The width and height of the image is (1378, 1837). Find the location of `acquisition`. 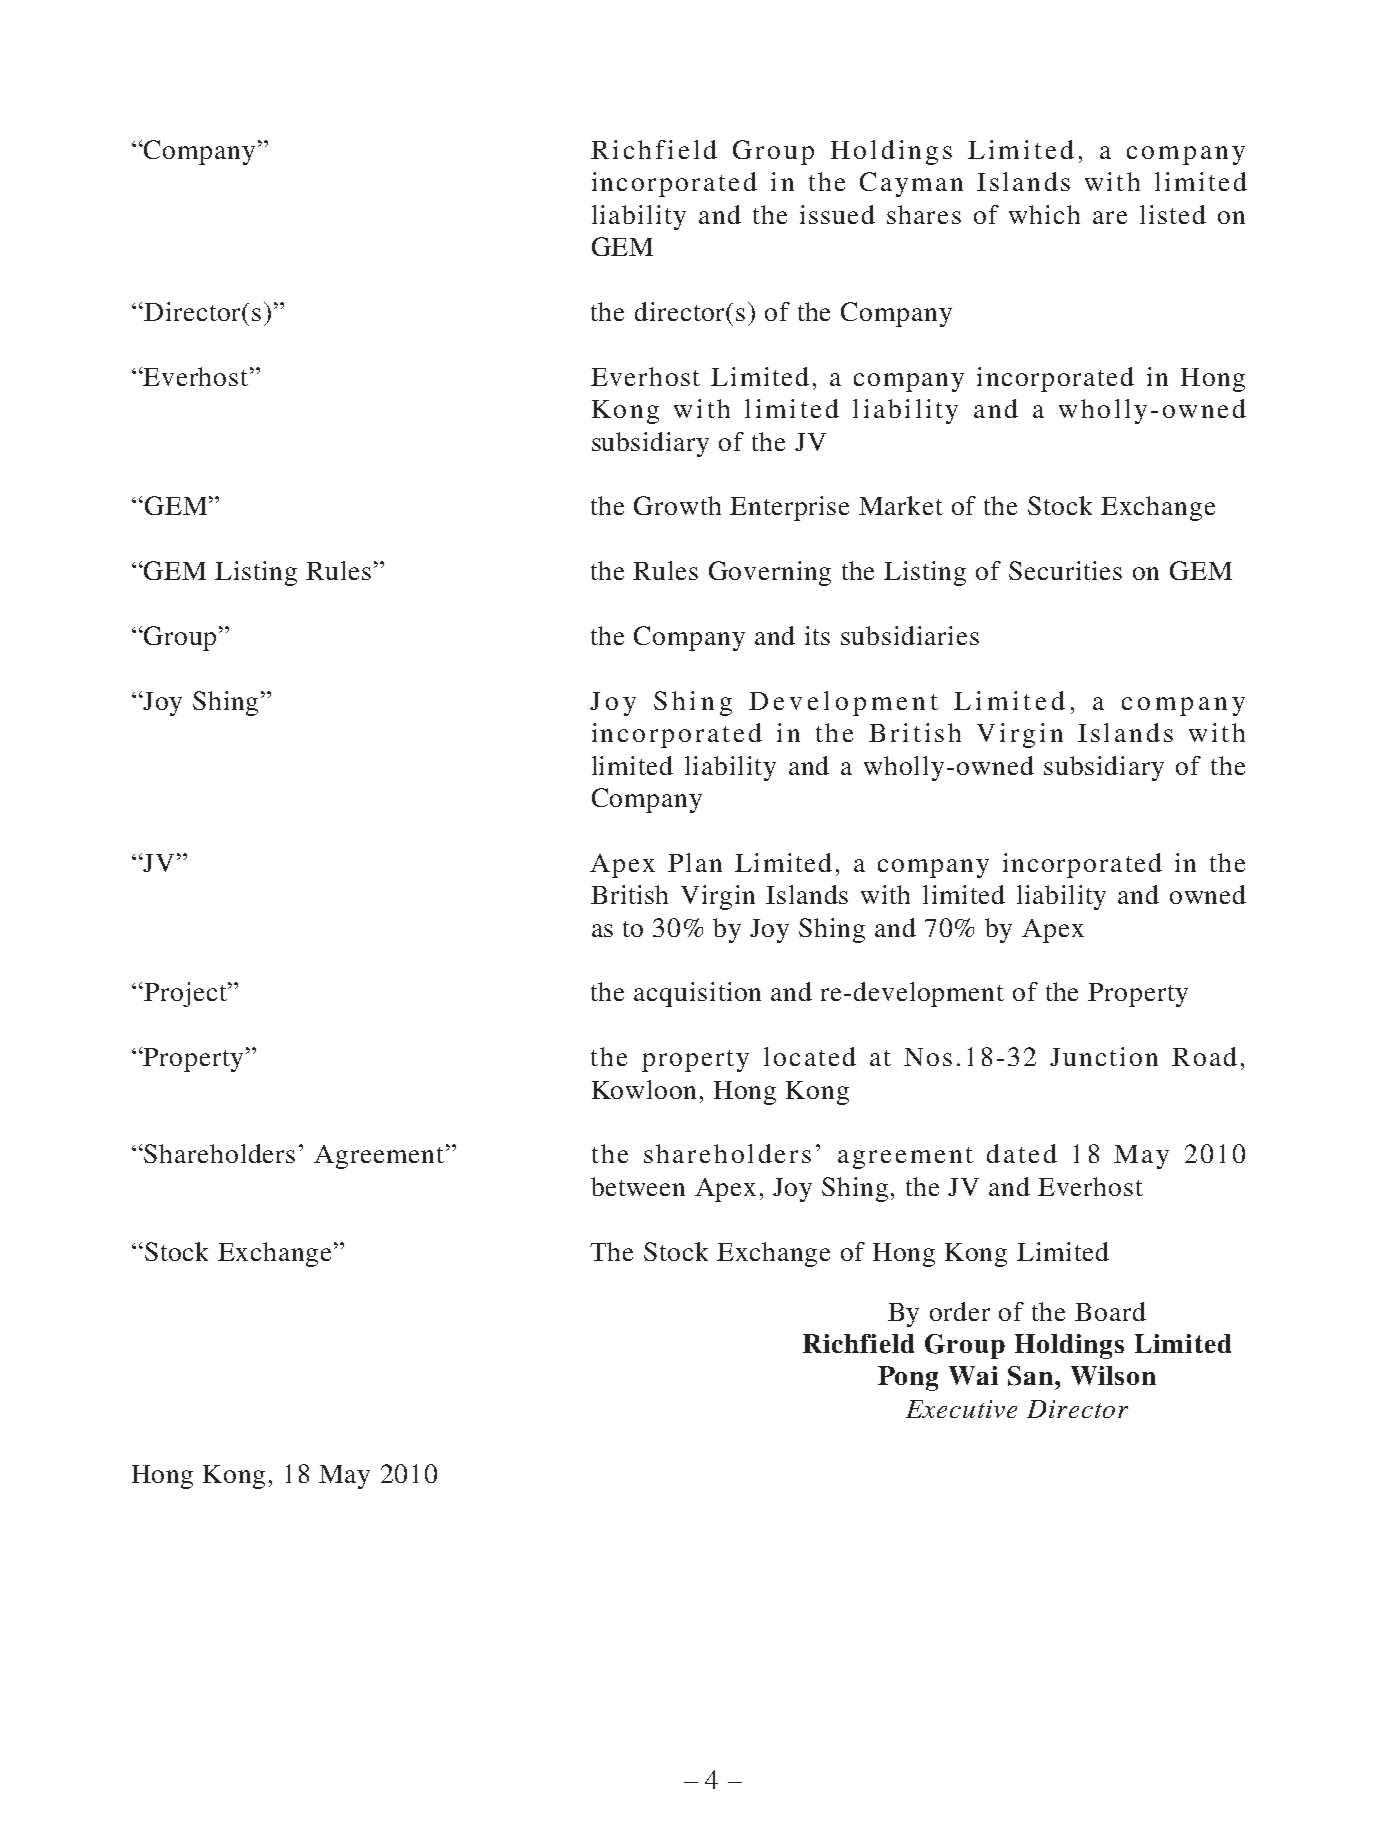

acquisition is located at coordinates (697, 994).
